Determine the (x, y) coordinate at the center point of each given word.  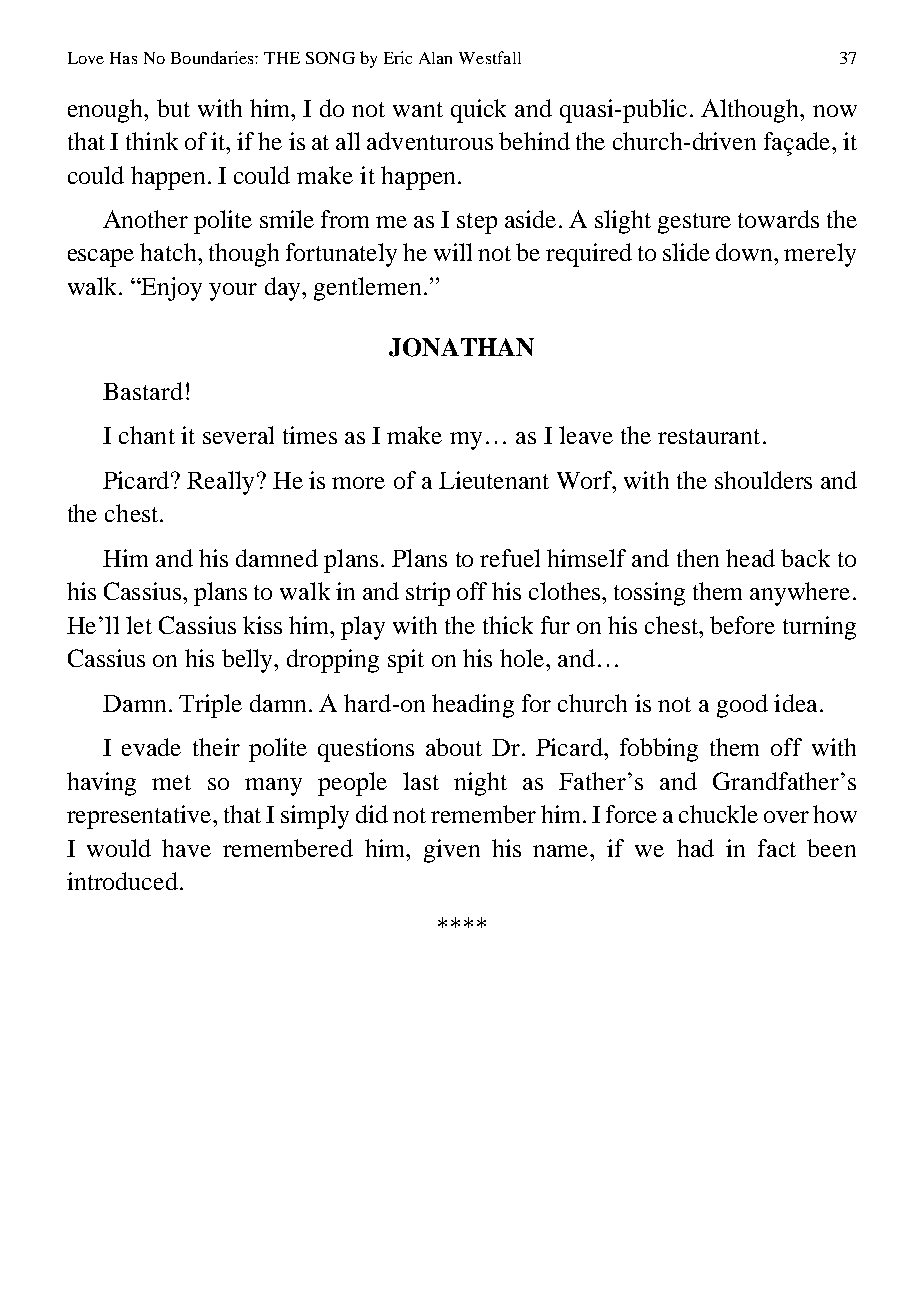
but (173, 108)
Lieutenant (494, 480)
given (452, 851)
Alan (435, 58)
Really (220, 483)
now (835, 111)
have (186, 848)
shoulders (763, 480)
